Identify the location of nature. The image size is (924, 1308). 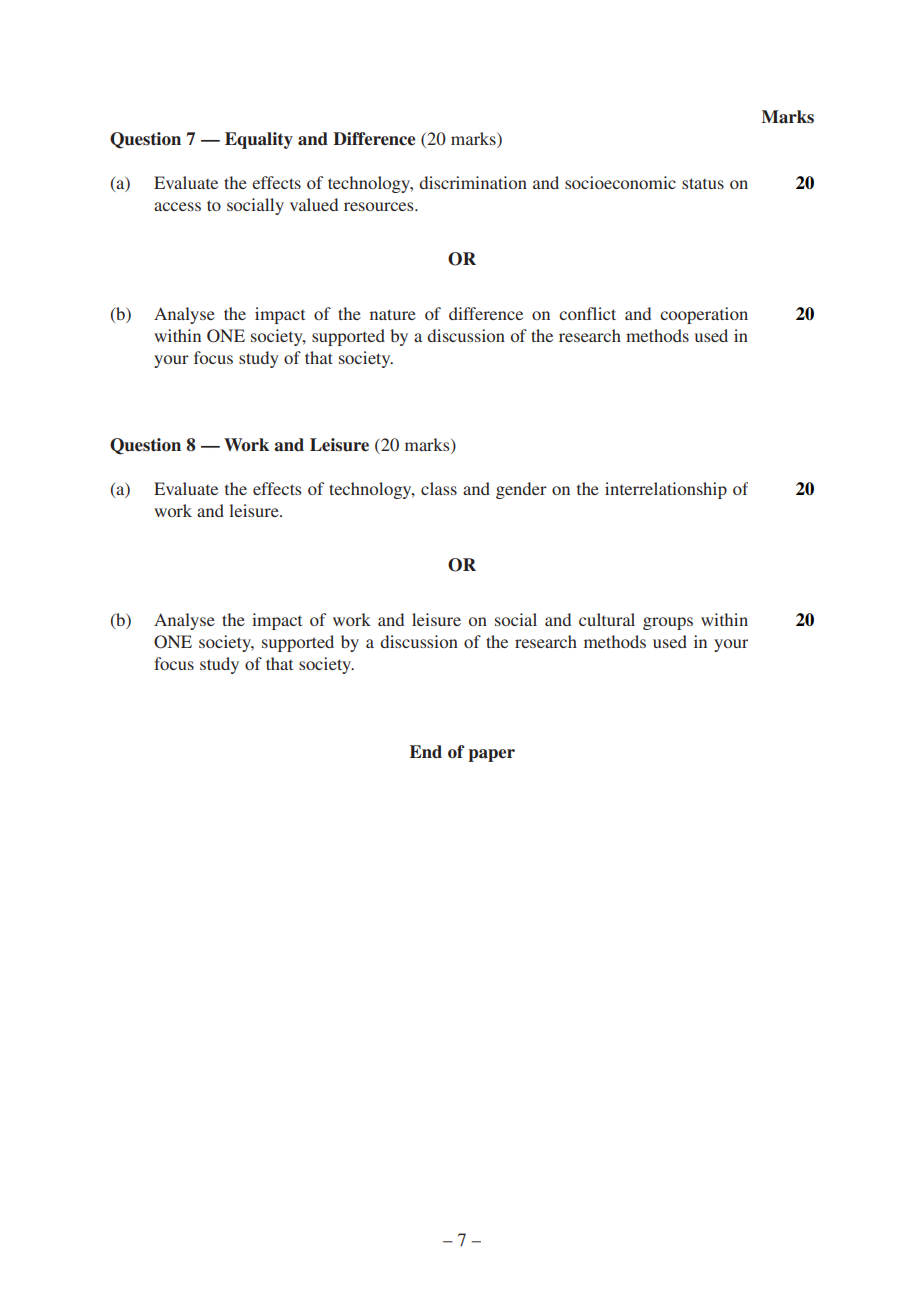
(393, 314).
